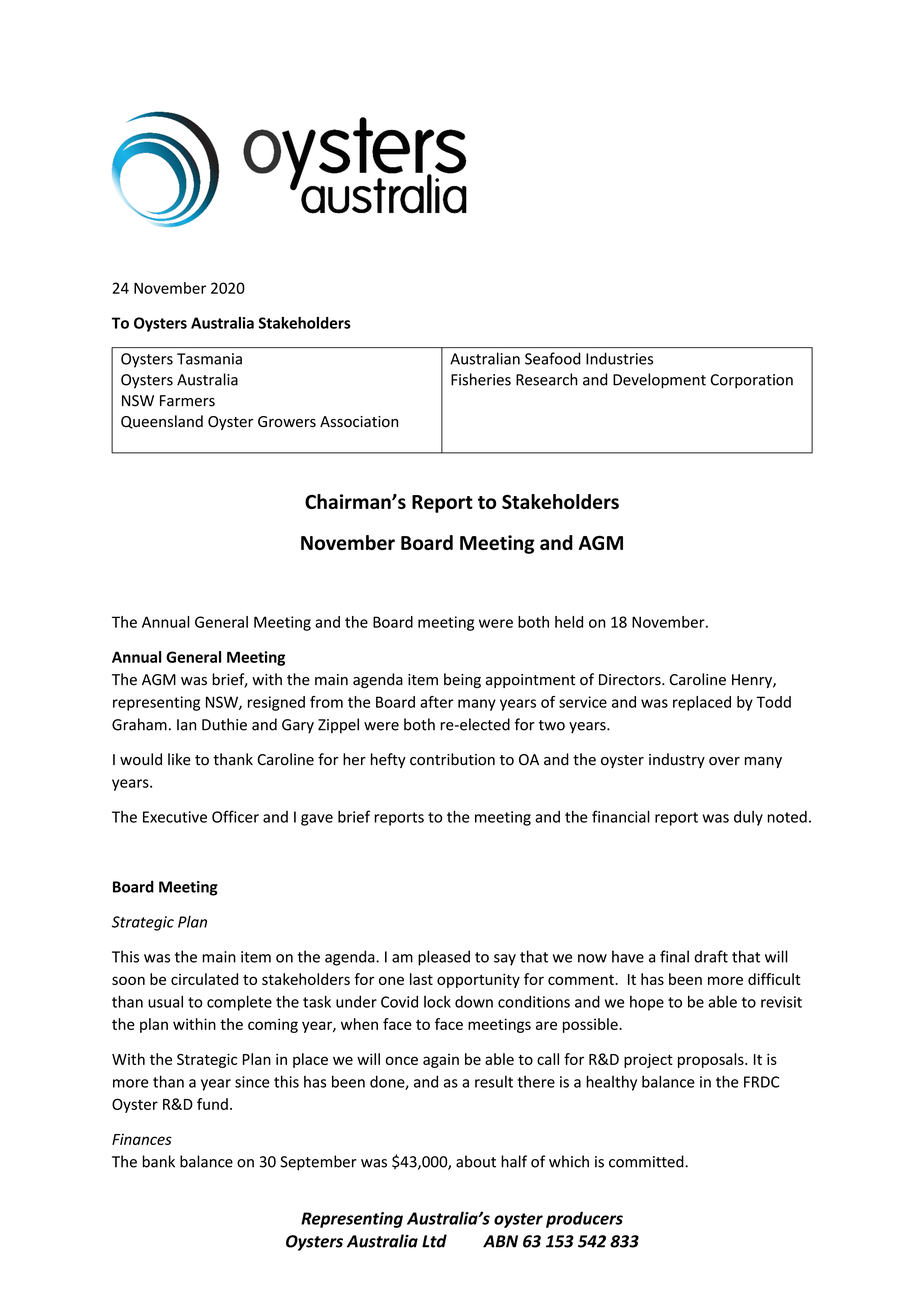 This document has height=1308, width=924. What do you see at coordinates (748, 818) in the document?
I see `duly` at bounding box center [748, 818].
